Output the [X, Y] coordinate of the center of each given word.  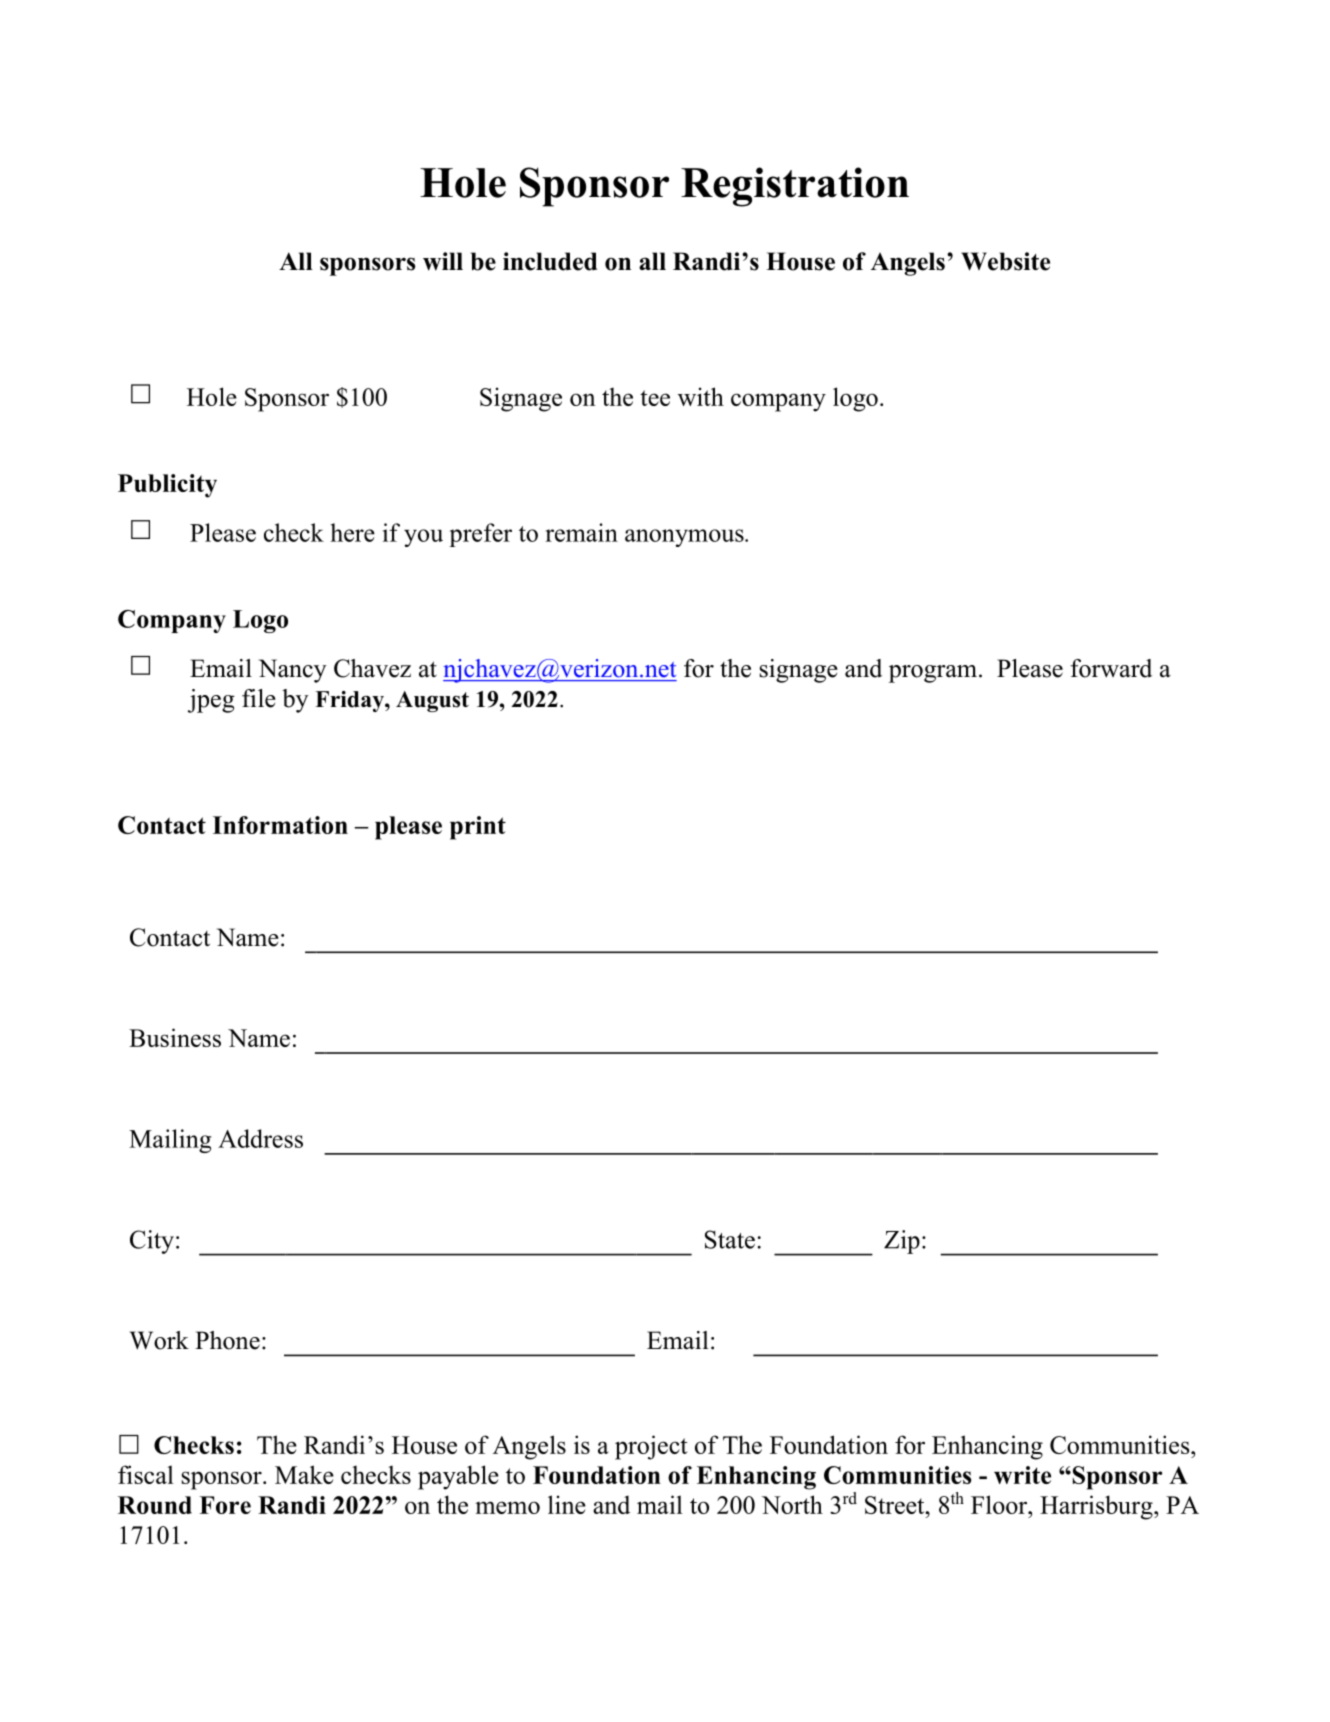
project [651, 1447]
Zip [902, 1242]
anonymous [685, 538]
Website [1005, 261]
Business [175, 1037]
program [933, 674]
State [730, 1239]
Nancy [293, 671]
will [443, 261]
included [550, 261]
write [1022, 1475]
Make [304, 1474]
